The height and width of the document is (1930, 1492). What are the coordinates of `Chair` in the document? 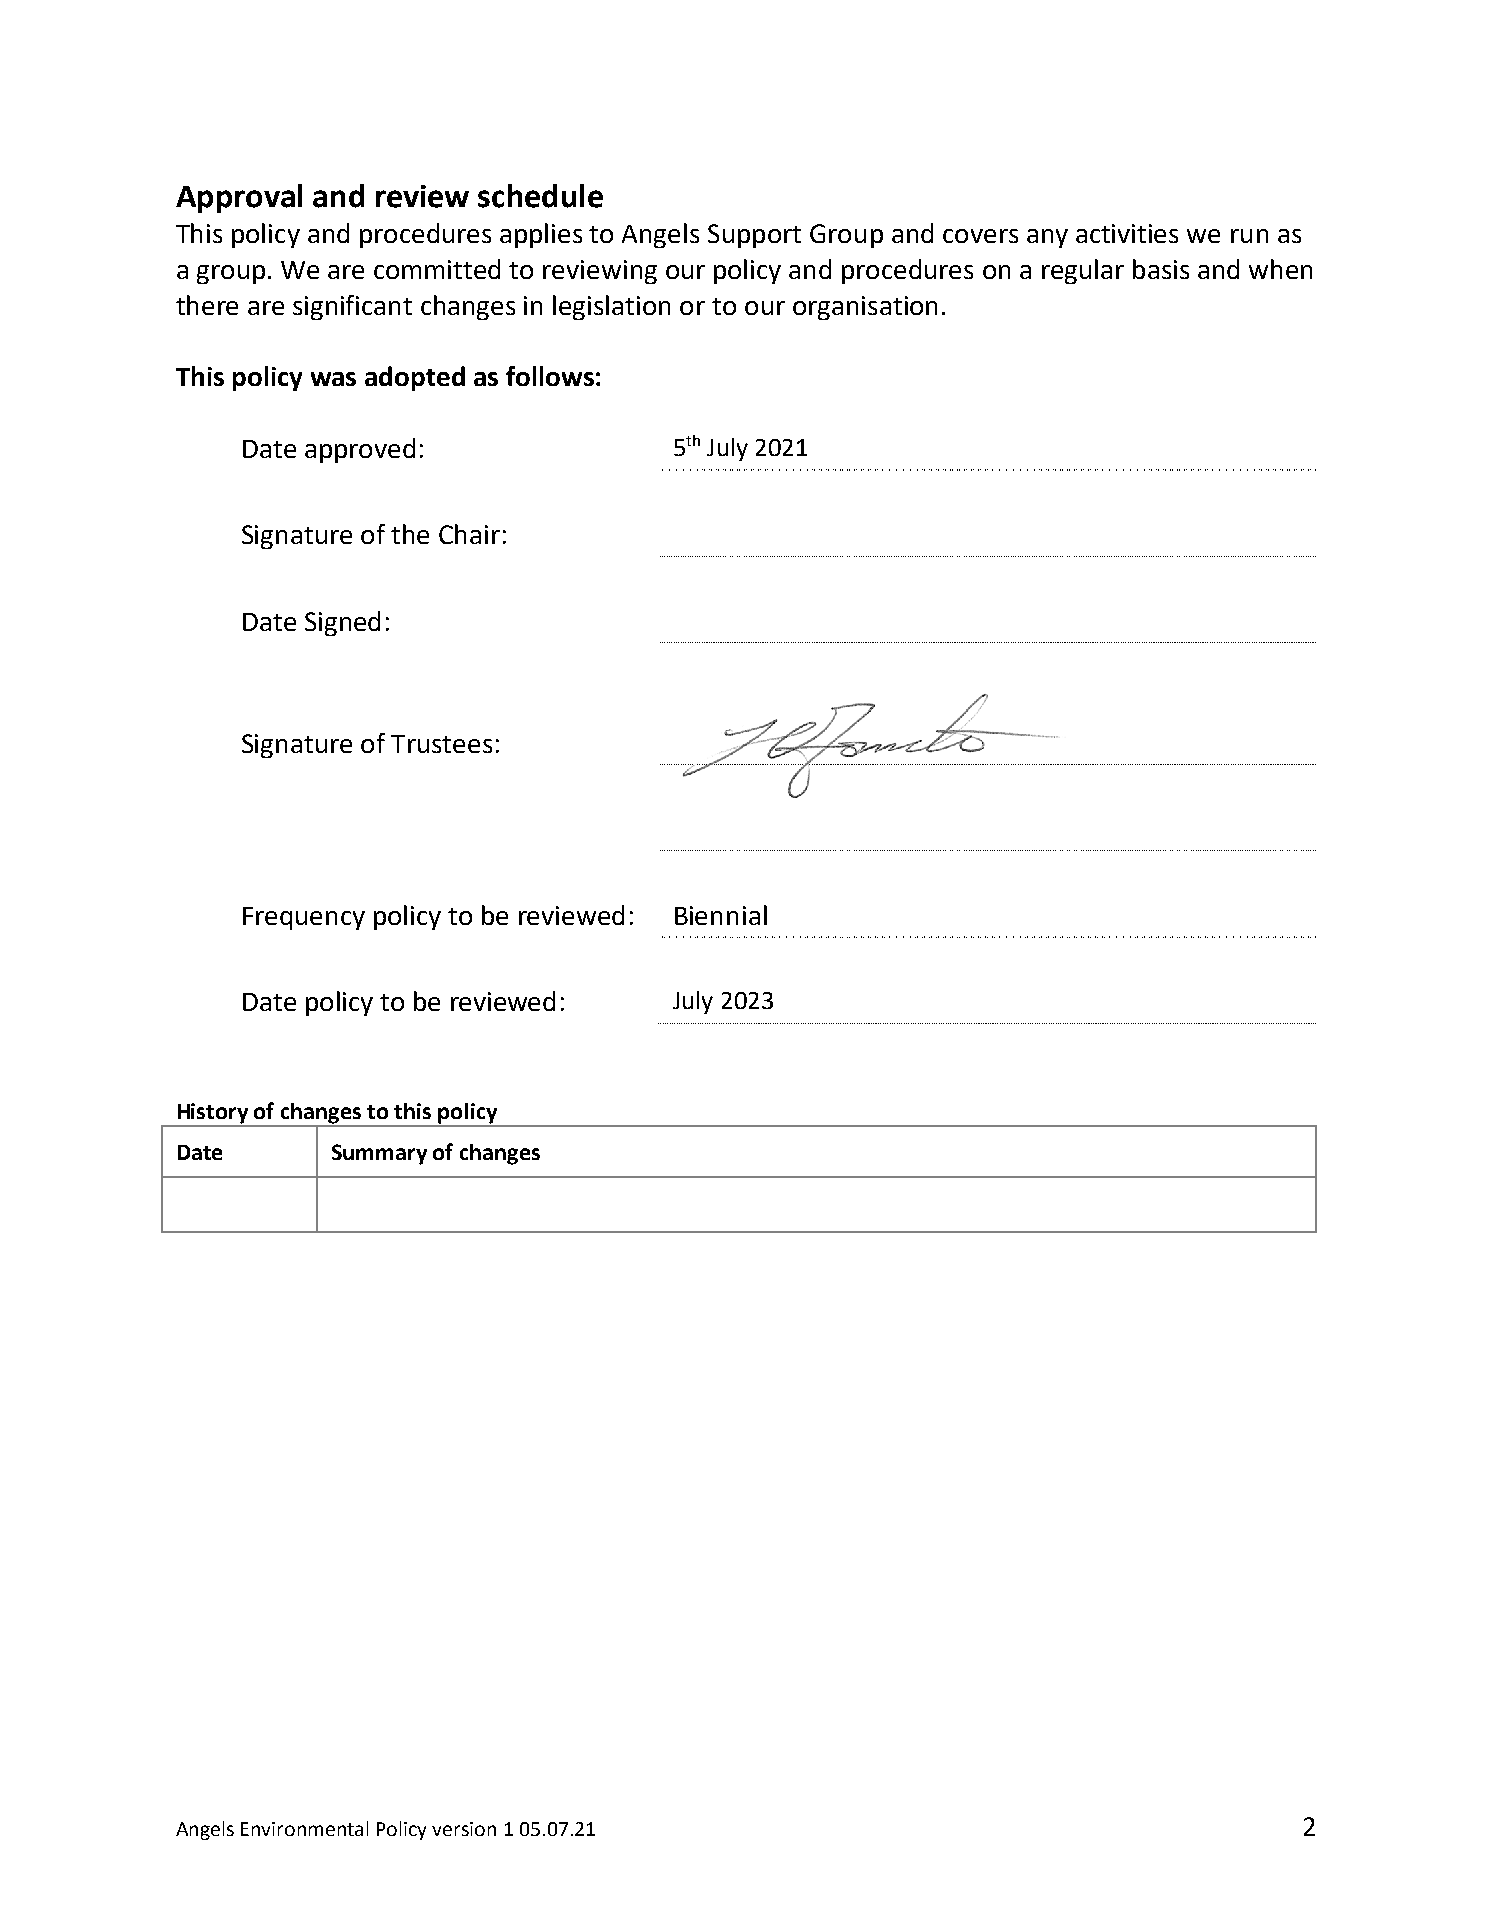 It's located at (469, 534).
